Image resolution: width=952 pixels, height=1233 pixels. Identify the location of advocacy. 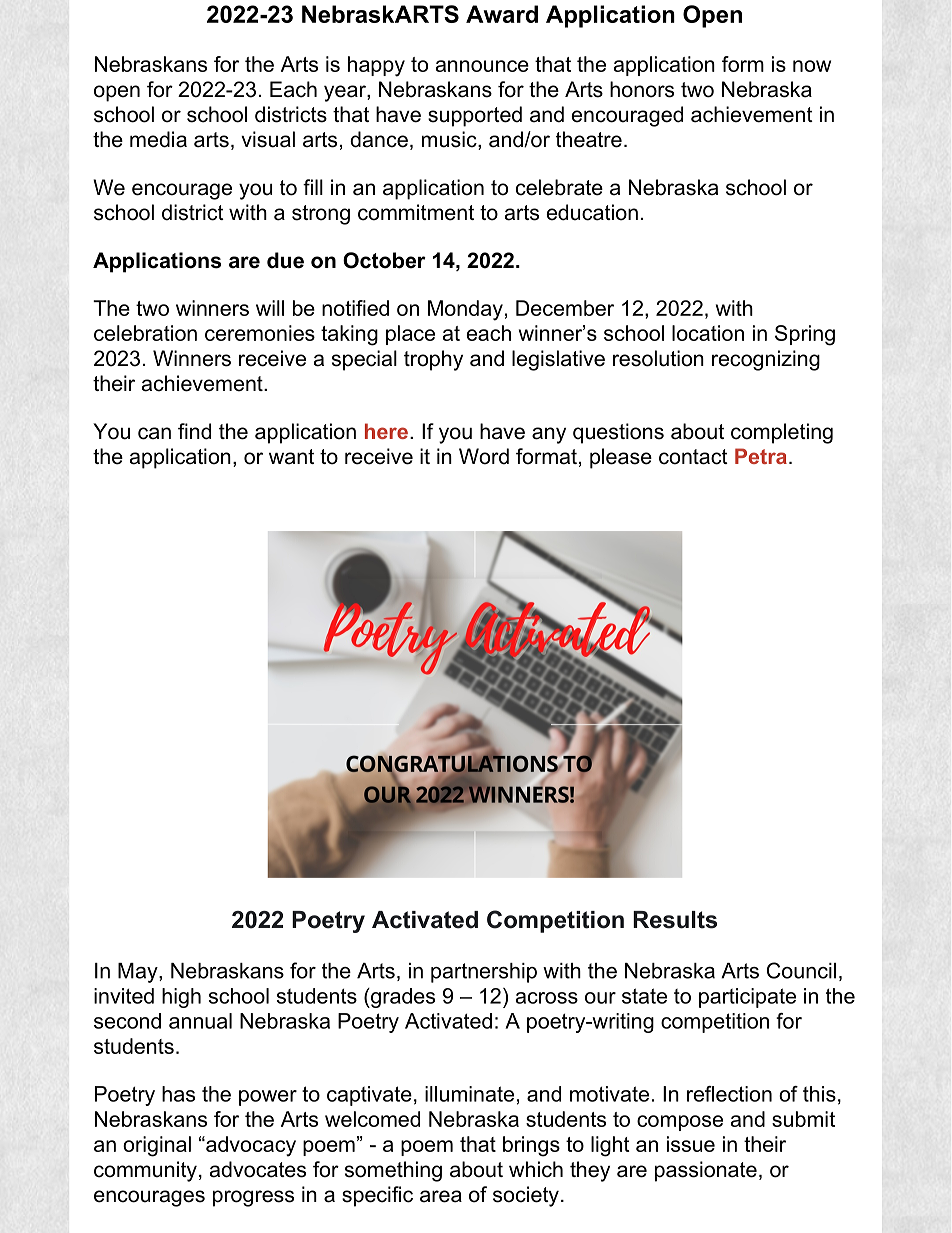
(250, 1146).
